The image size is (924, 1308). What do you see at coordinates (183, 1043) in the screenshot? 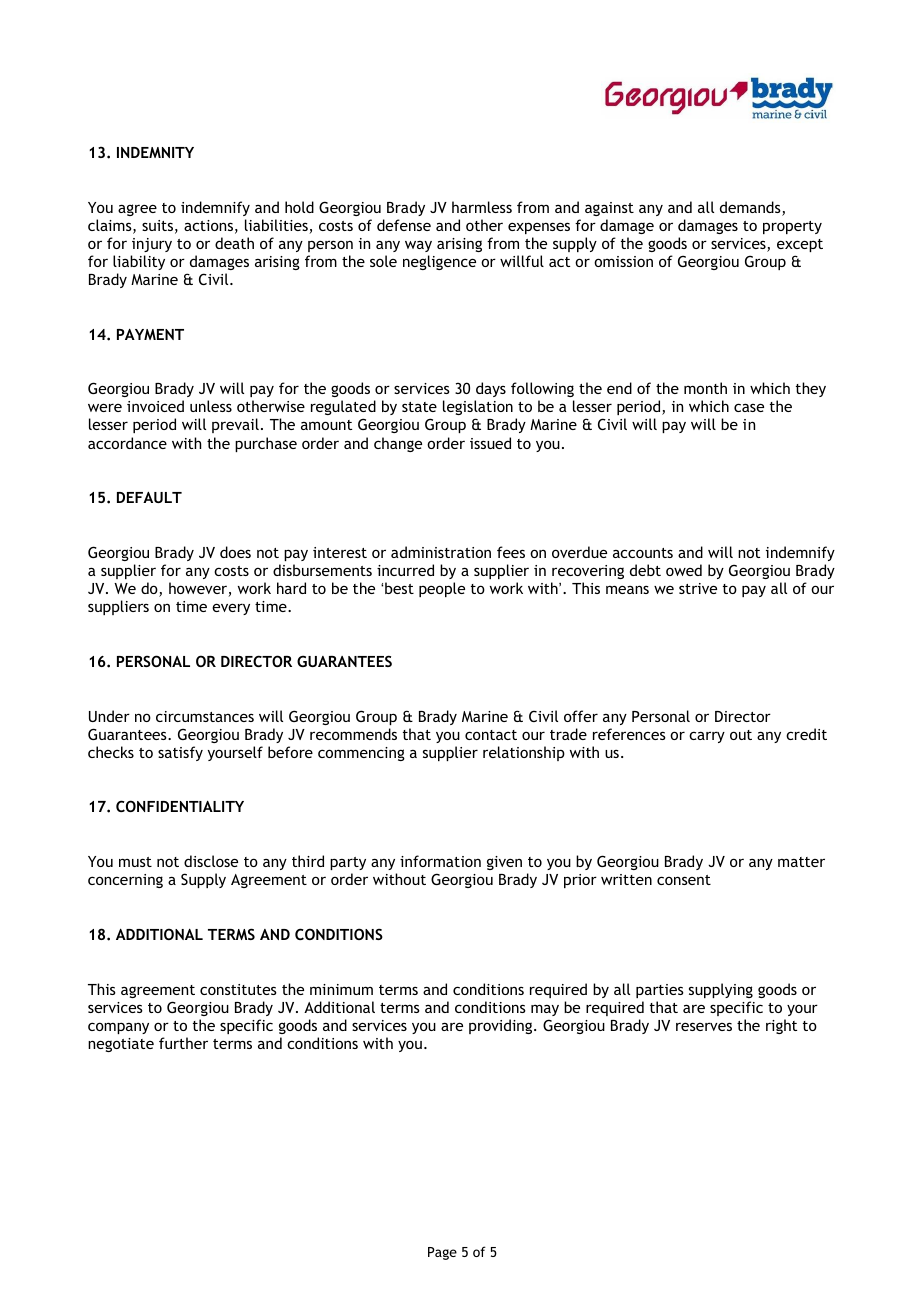
I see `further` at bounding box center [183, 1043].
